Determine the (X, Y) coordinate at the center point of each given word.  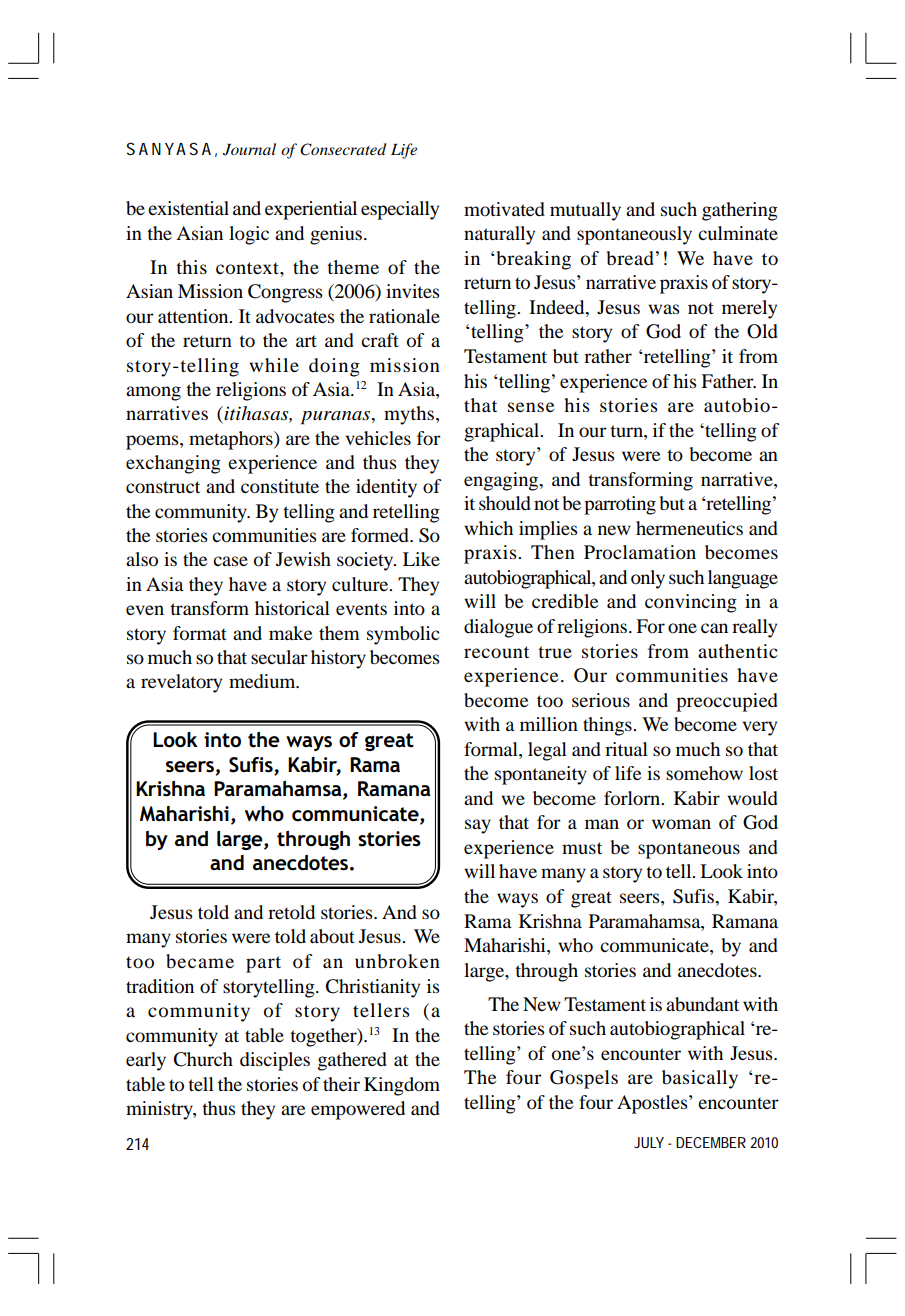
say (478, 826)
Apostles (653, 1104)
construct (163, 487)
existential (188, 208)
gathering (740, 211)
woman (681, 824)
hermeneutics (689, 528)
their (341, 1084)
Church (203, 1059)
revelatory (181, 683)
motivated (504, 209)
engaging (502, 481)
